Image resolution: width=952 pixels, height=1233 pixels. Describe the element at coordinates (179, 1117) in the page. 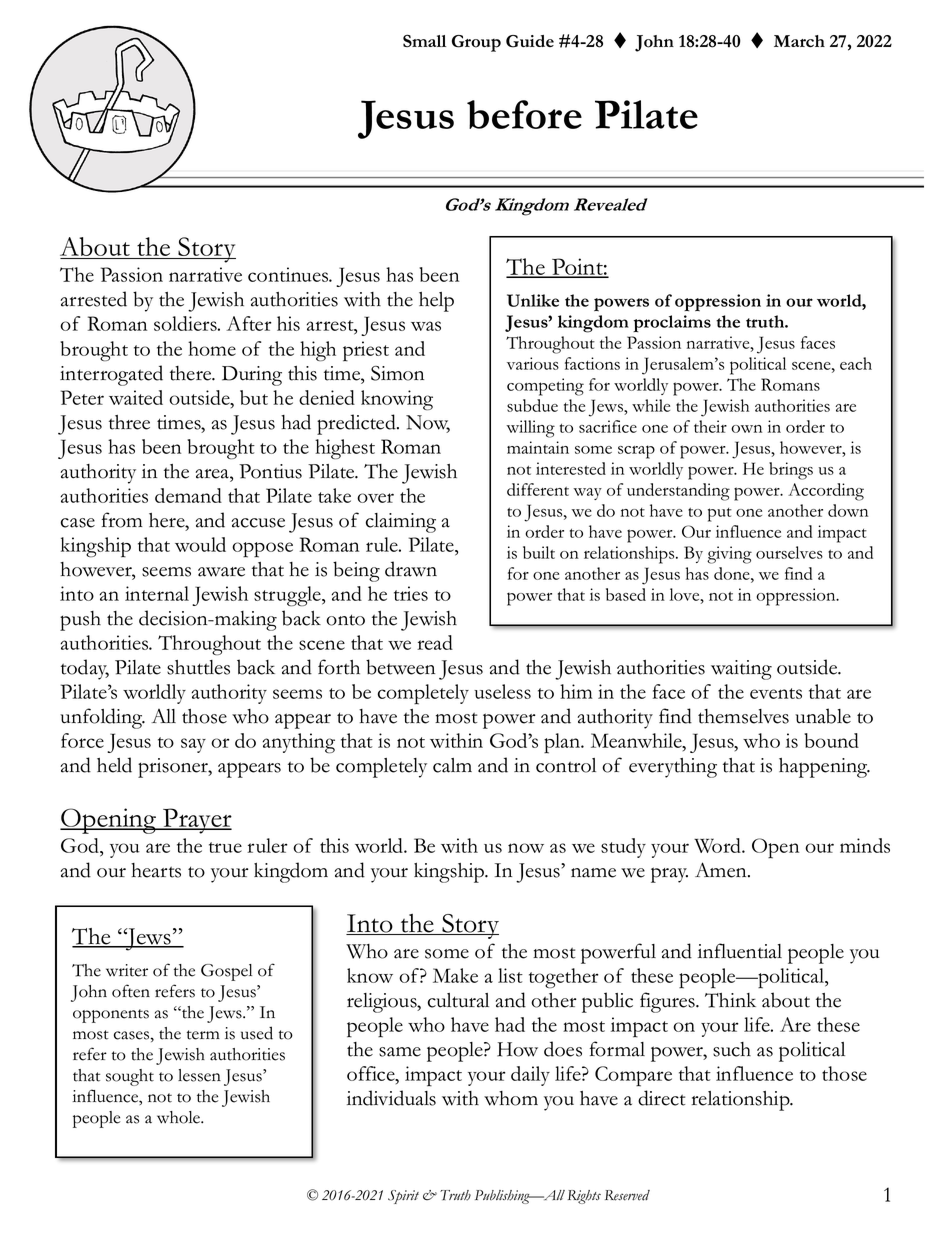

I see `whole` at that location.
